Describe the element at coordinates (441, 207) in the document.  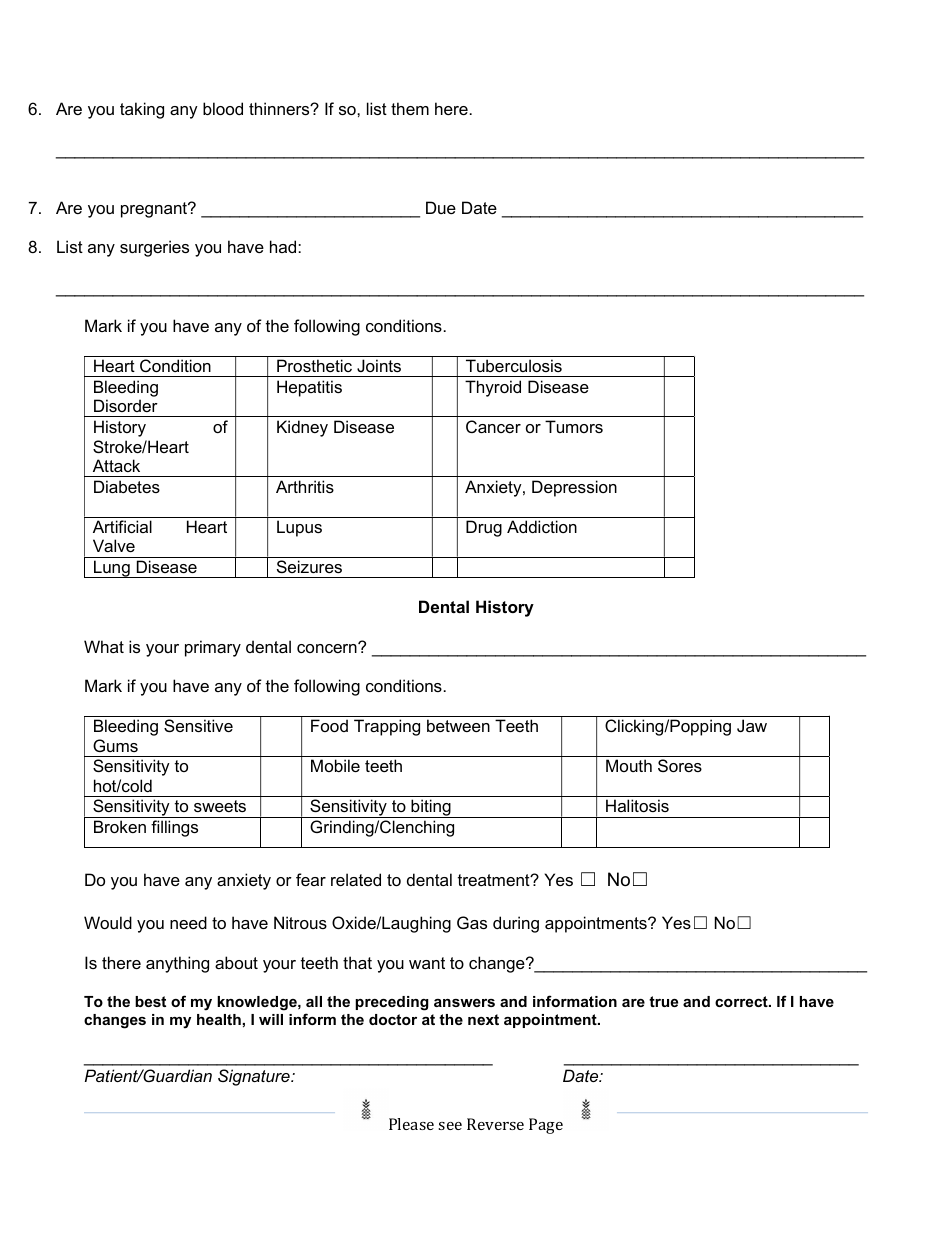
I see `Due` at that location.
